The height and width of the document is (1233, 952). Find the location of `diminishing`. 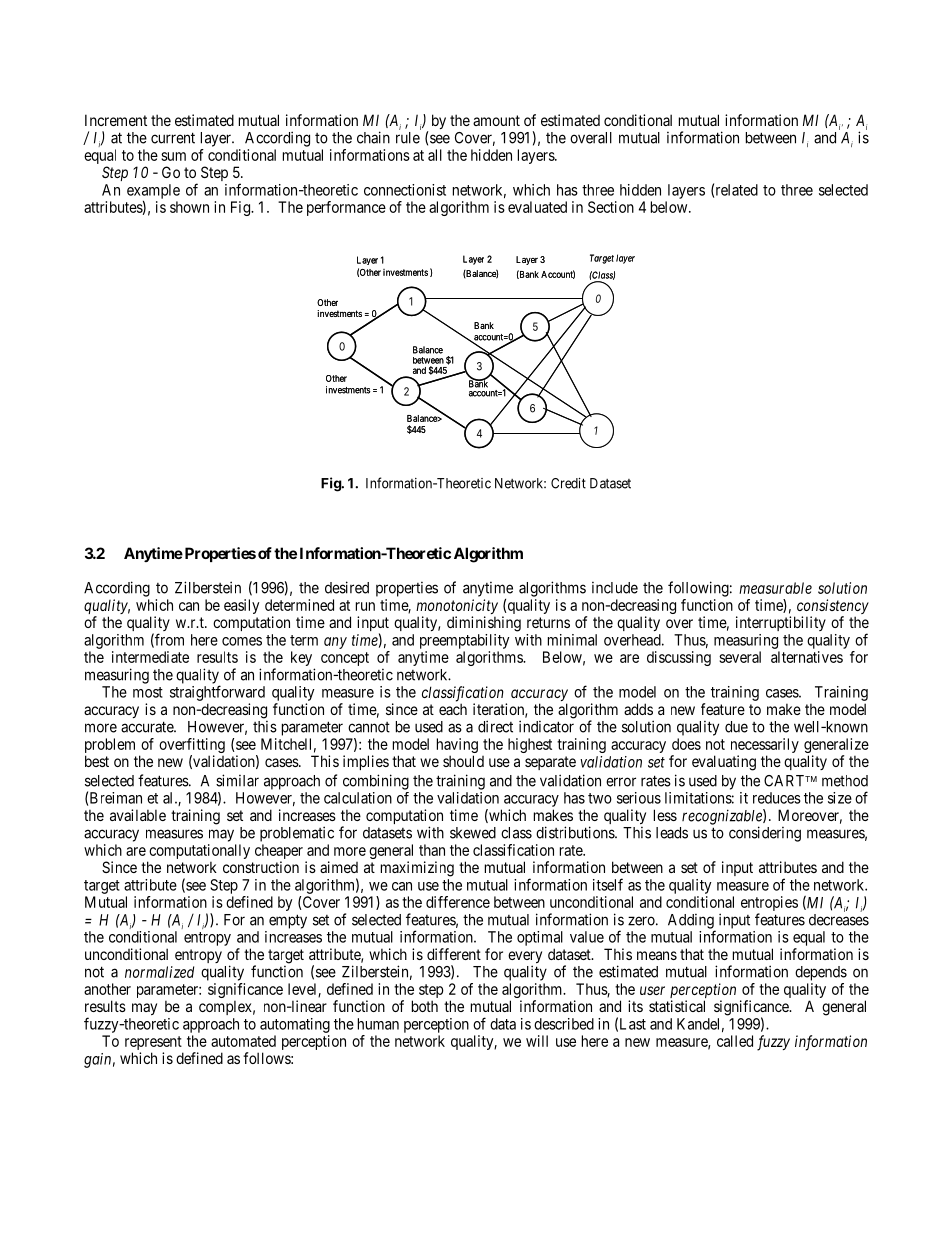

diminishing is located at coordinates (484, 624).
